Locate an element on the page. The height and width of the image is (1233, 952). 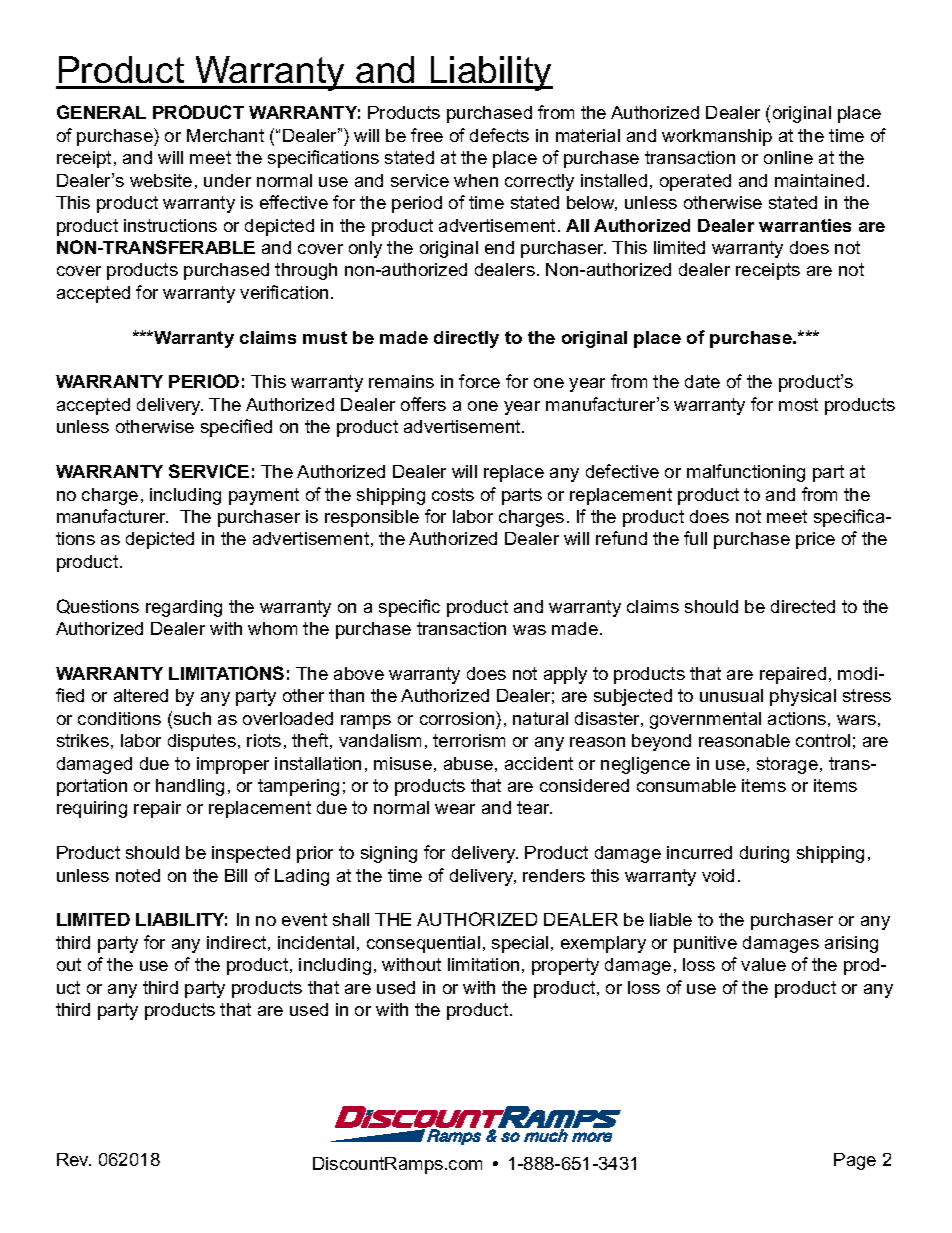
website is located at coordinates (161, 180).
